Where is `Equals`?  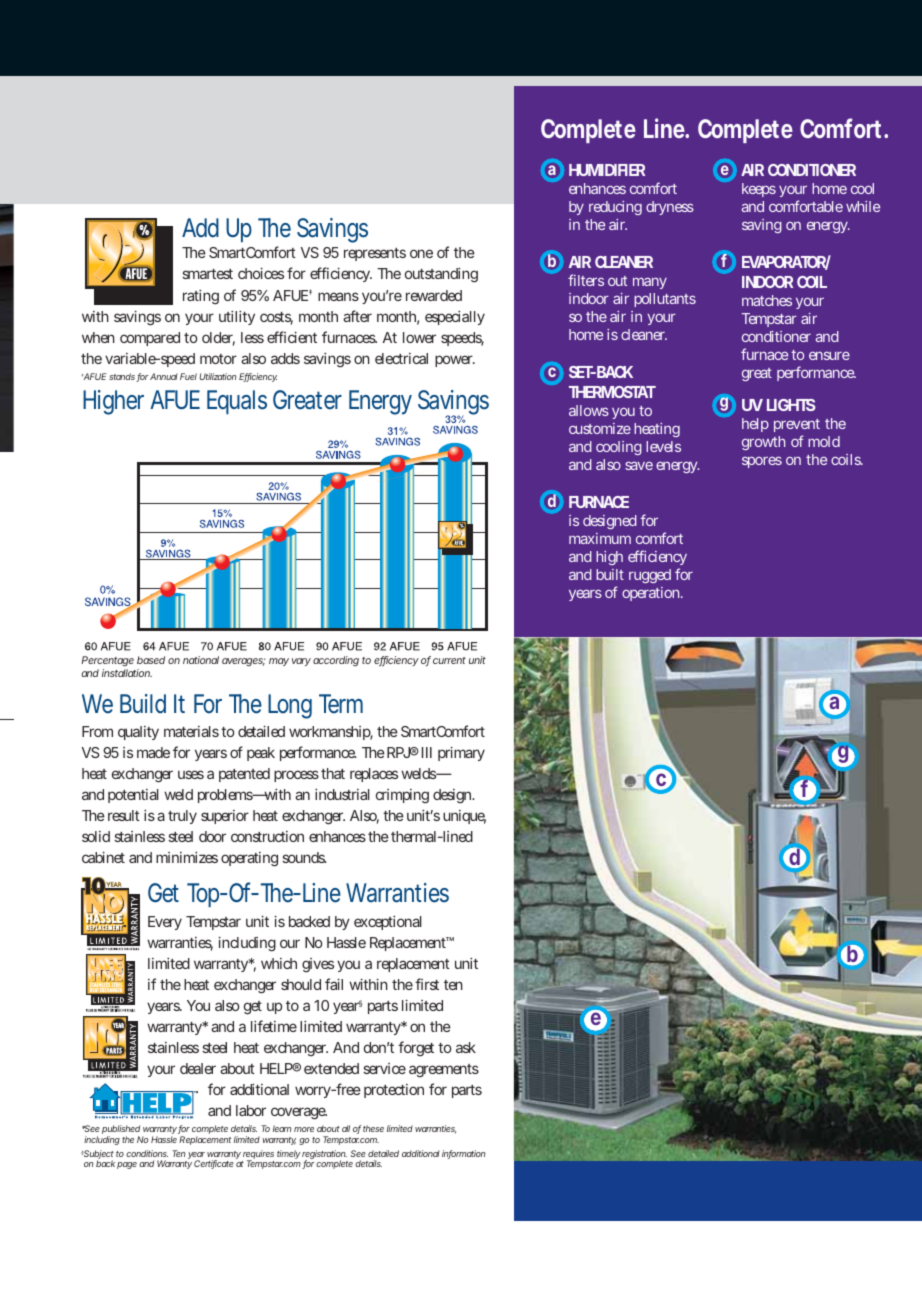 Equals is located at coordinates (237, 402).
